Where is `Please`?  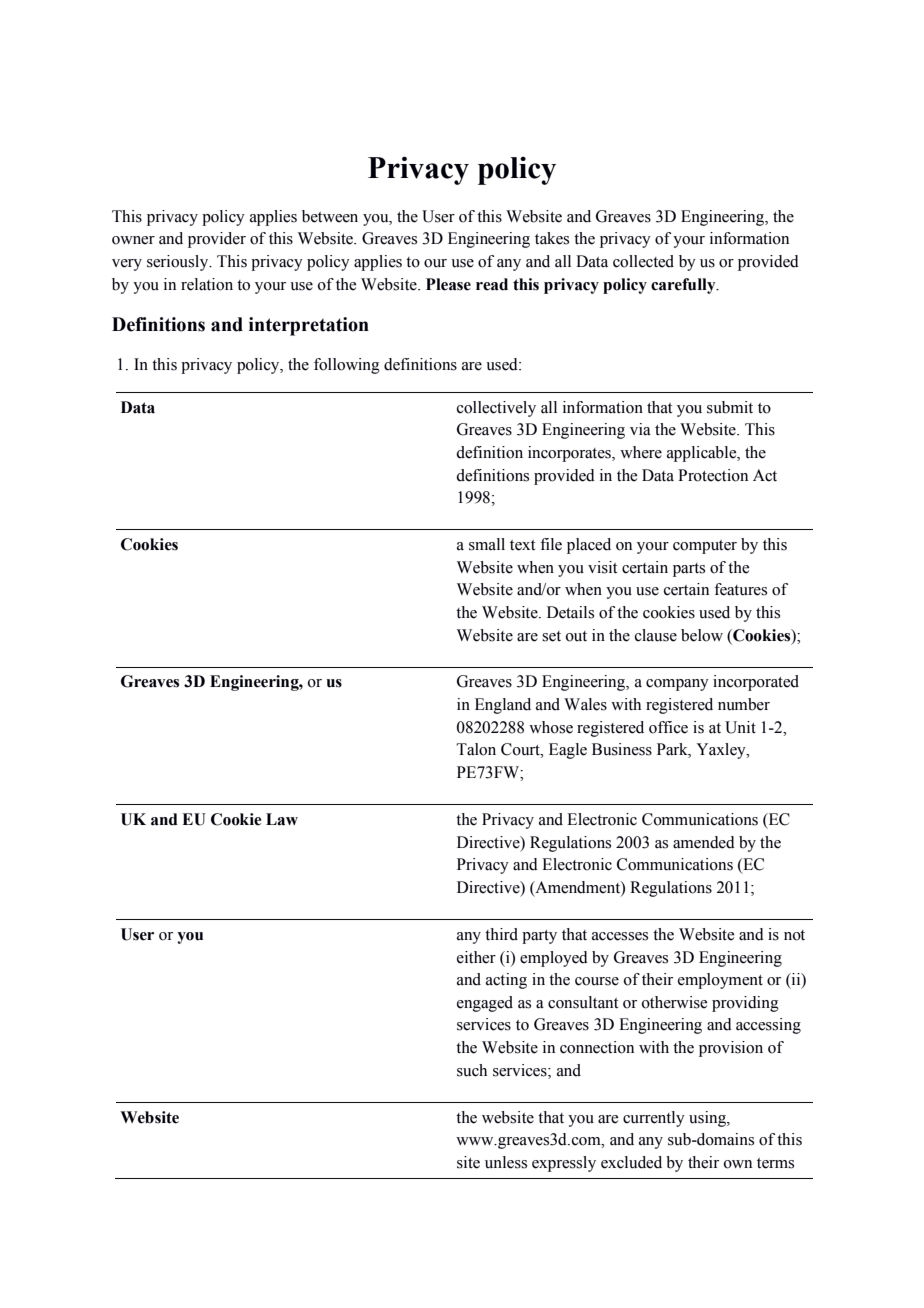
Please is located at coordinates (448, 284).
